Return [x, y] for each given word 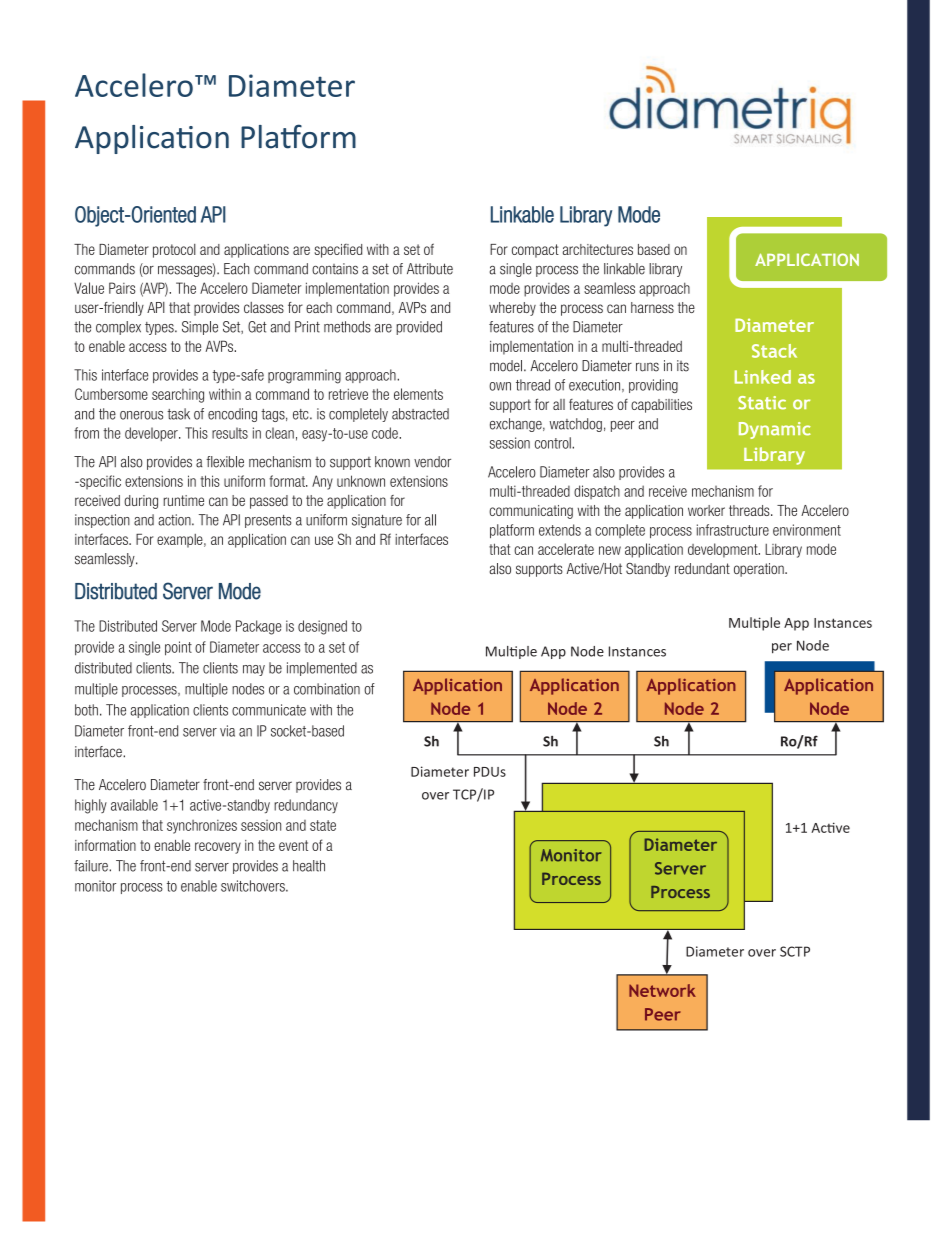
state [323, 825]
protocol [174, 251]
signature [377, 521]
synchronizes [202, 826]
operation [760, 570]
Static [762, 403]
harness [652, 307]
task [178, 414]
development [724, 550]
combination [327, 689]
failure [92, 866]
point [178, 648]
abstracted [420, 414]
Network [662, 990]
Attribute [430, 269]
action [175, 520]
